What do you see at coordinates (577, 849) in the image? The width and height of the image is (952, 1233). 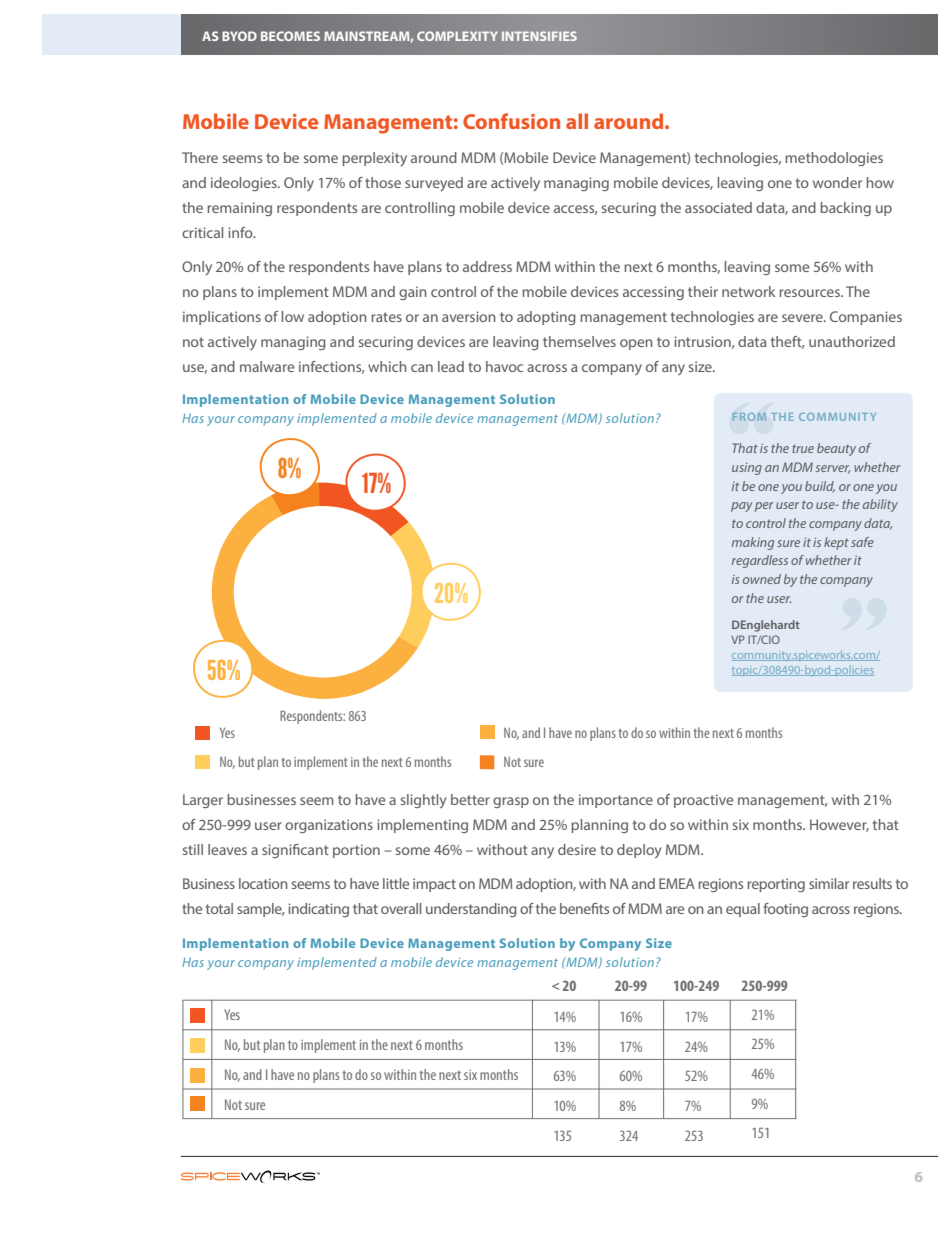 I see `desire` at bounding box center [577, 849].
